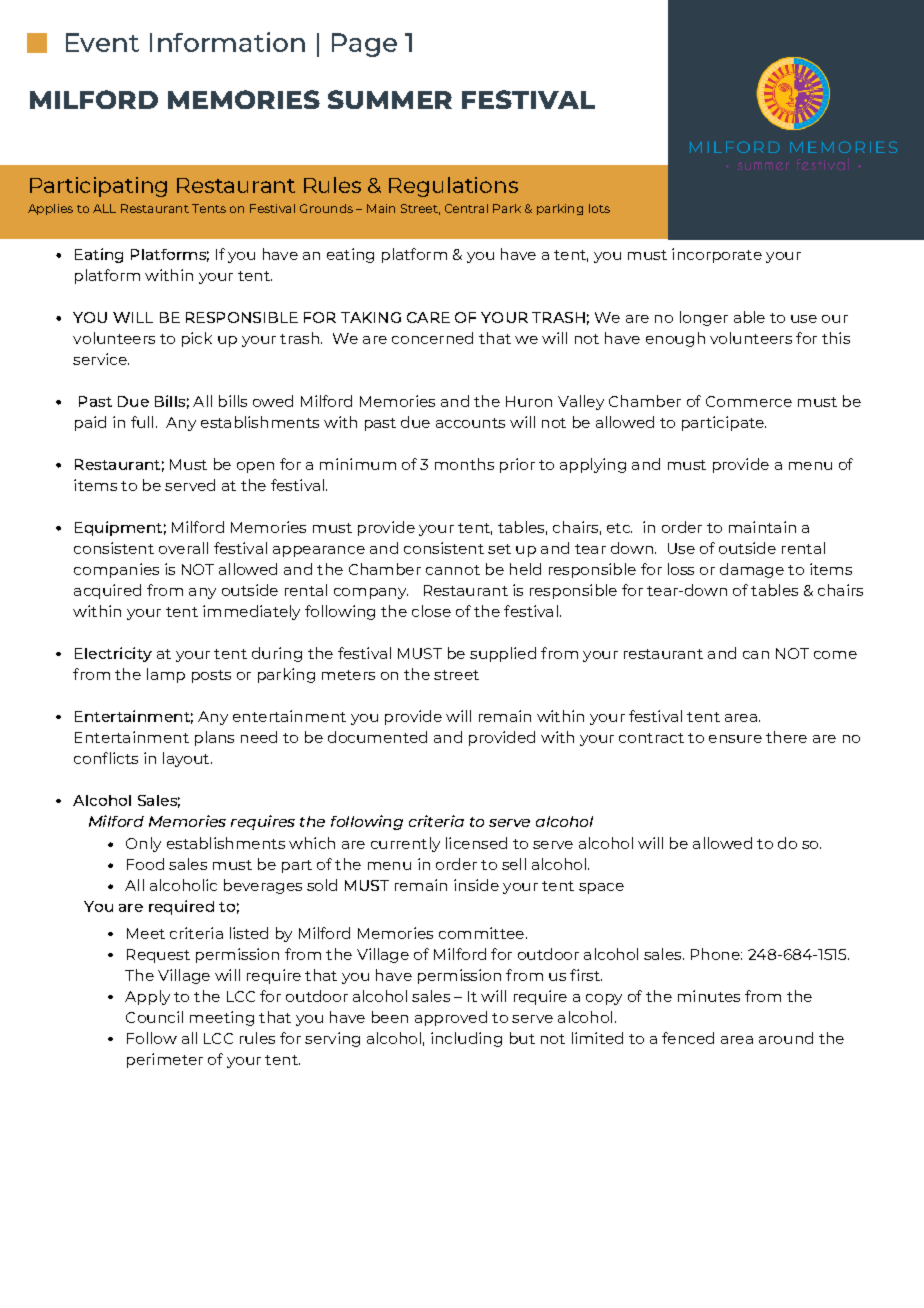  Describe the element at coordinates (102, 42) in the screenshot. I see `Event` at that location.
